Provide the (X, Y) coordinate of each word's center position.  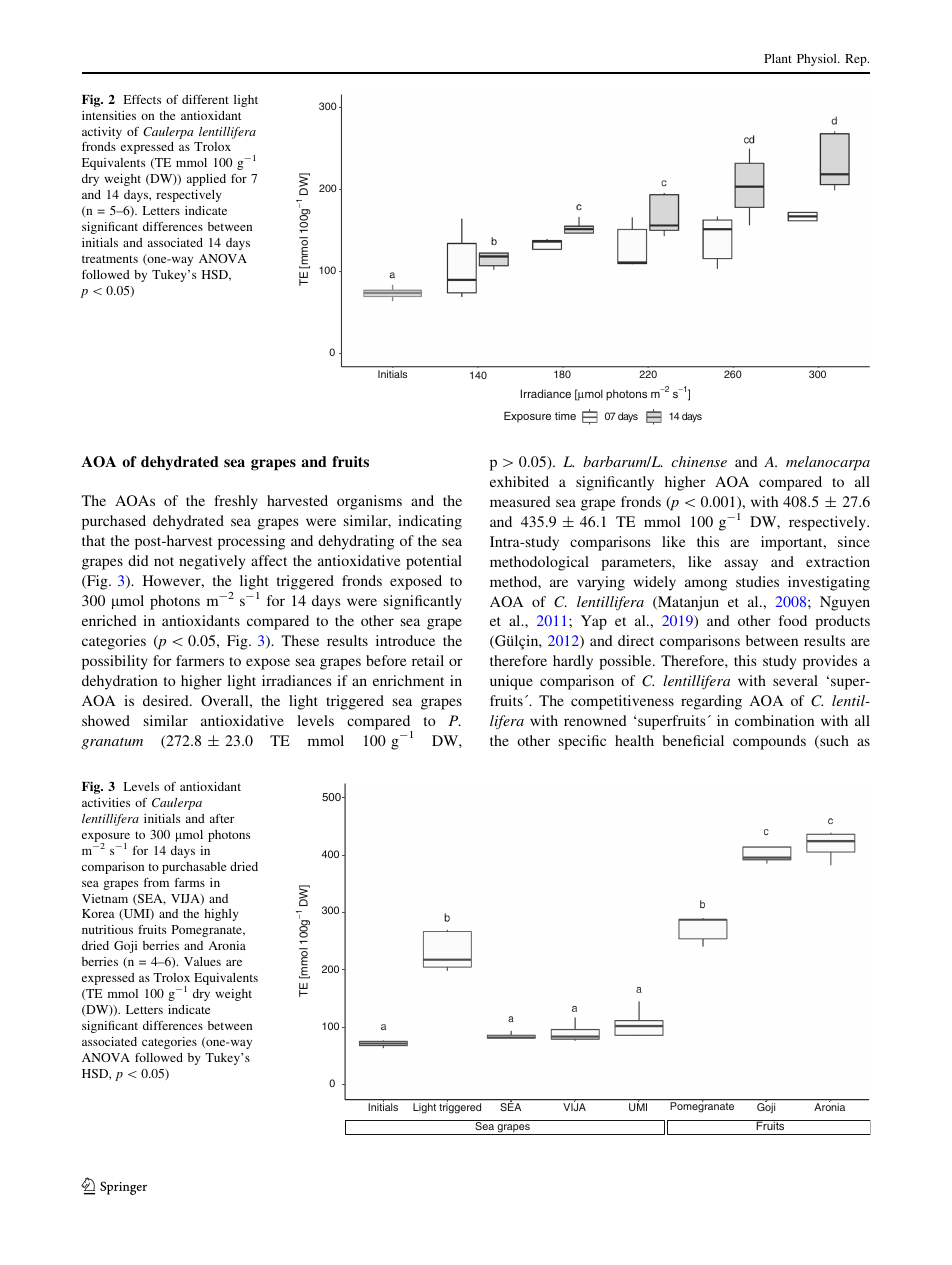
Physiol (818, 60)
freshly (236, 502)
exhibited (519, 481)
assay (741, 565)
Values (202, 961)
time (565, 416)
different (205, 99)
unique (511, 682)
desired (167, 700)
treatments (110, 259)
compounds (769, 742)
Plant (778, 58)
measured (520, 501)
